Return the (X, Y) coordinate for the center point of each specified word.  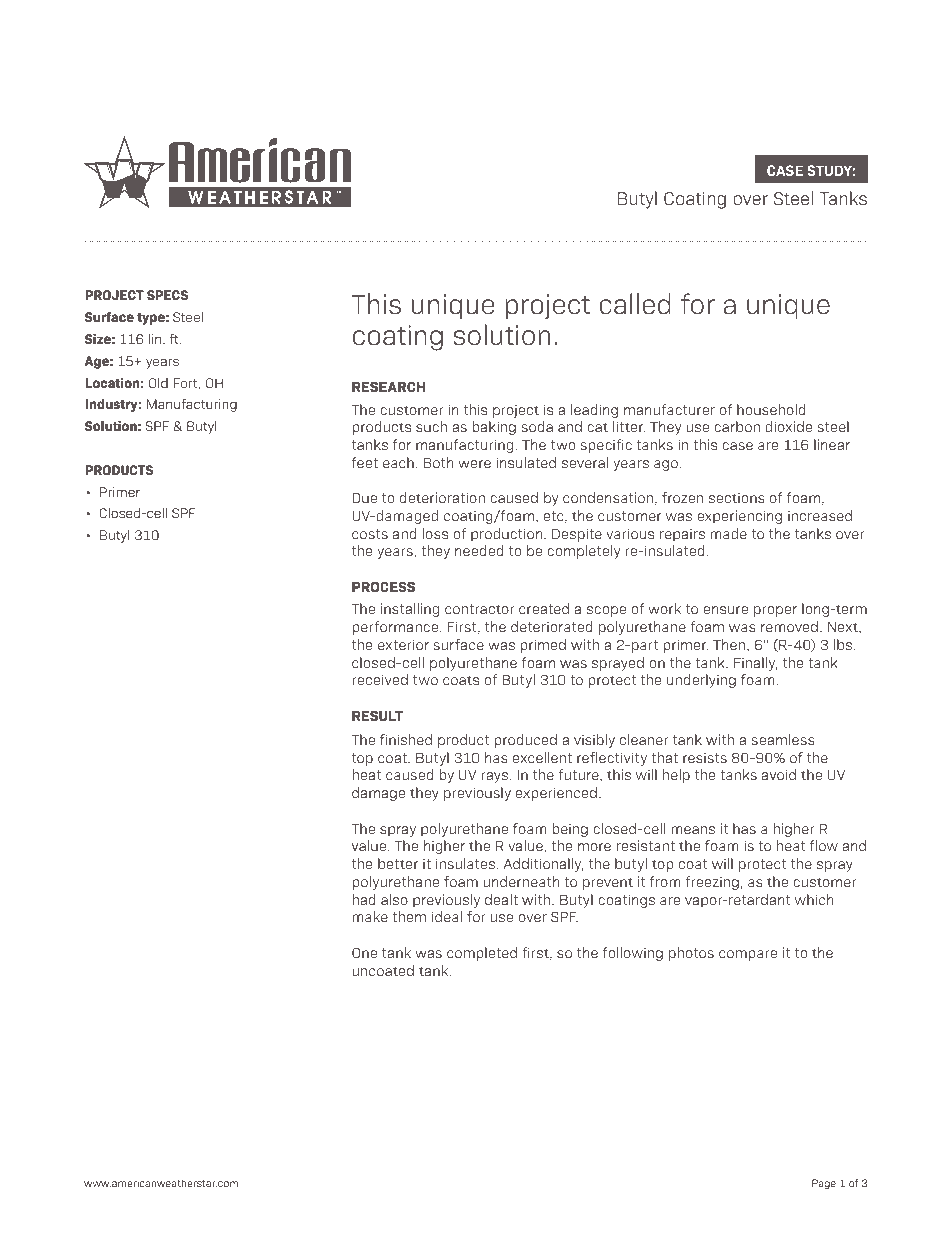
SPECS (167, 295)
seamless (783, 739)
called (635, 304)
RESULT (377, 715)
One (364, 953)
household (771, 409)
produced (526, 741)
